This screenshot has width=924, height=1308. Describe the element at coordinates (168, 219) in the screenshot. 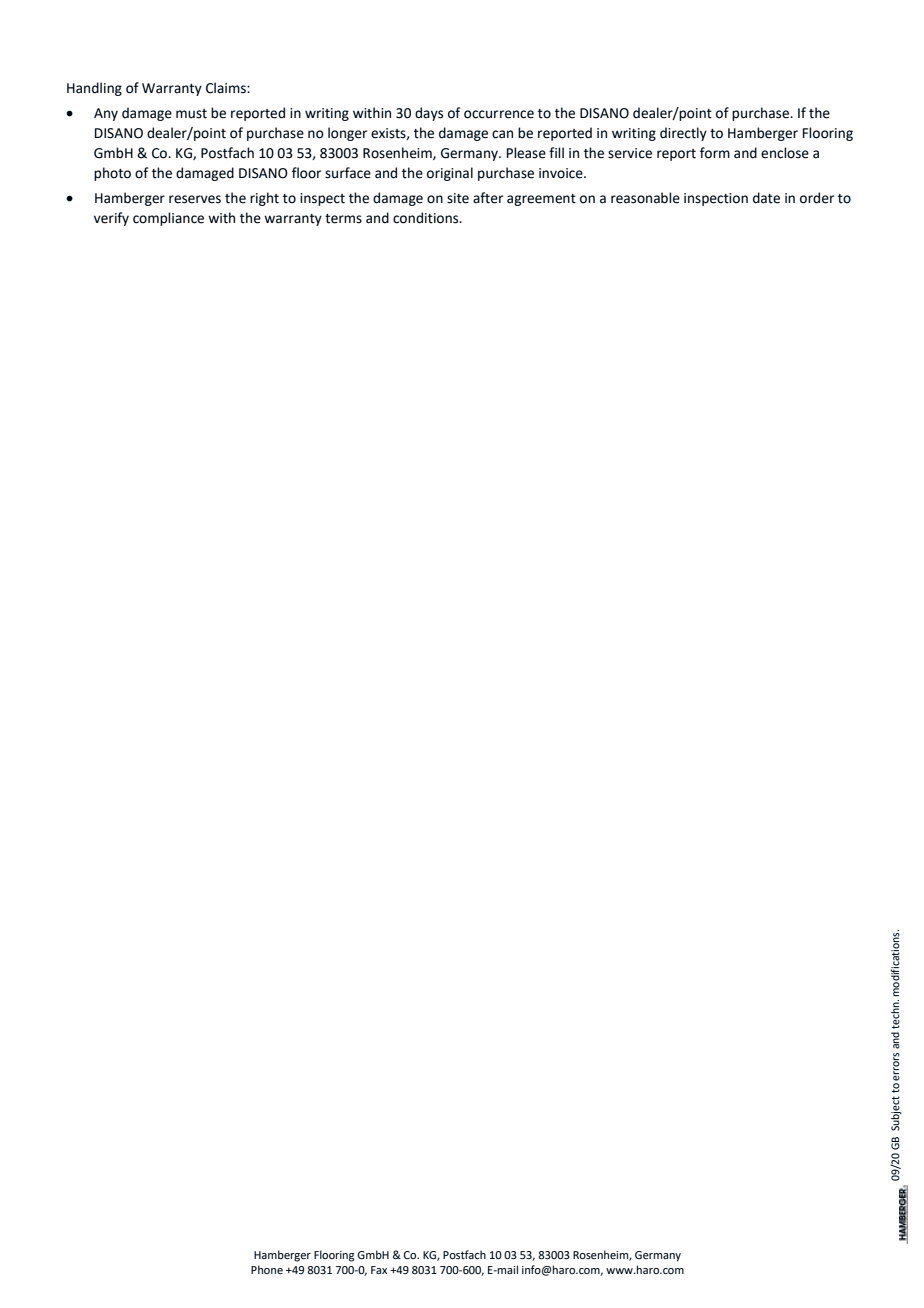

I see `compliance` at that location.
